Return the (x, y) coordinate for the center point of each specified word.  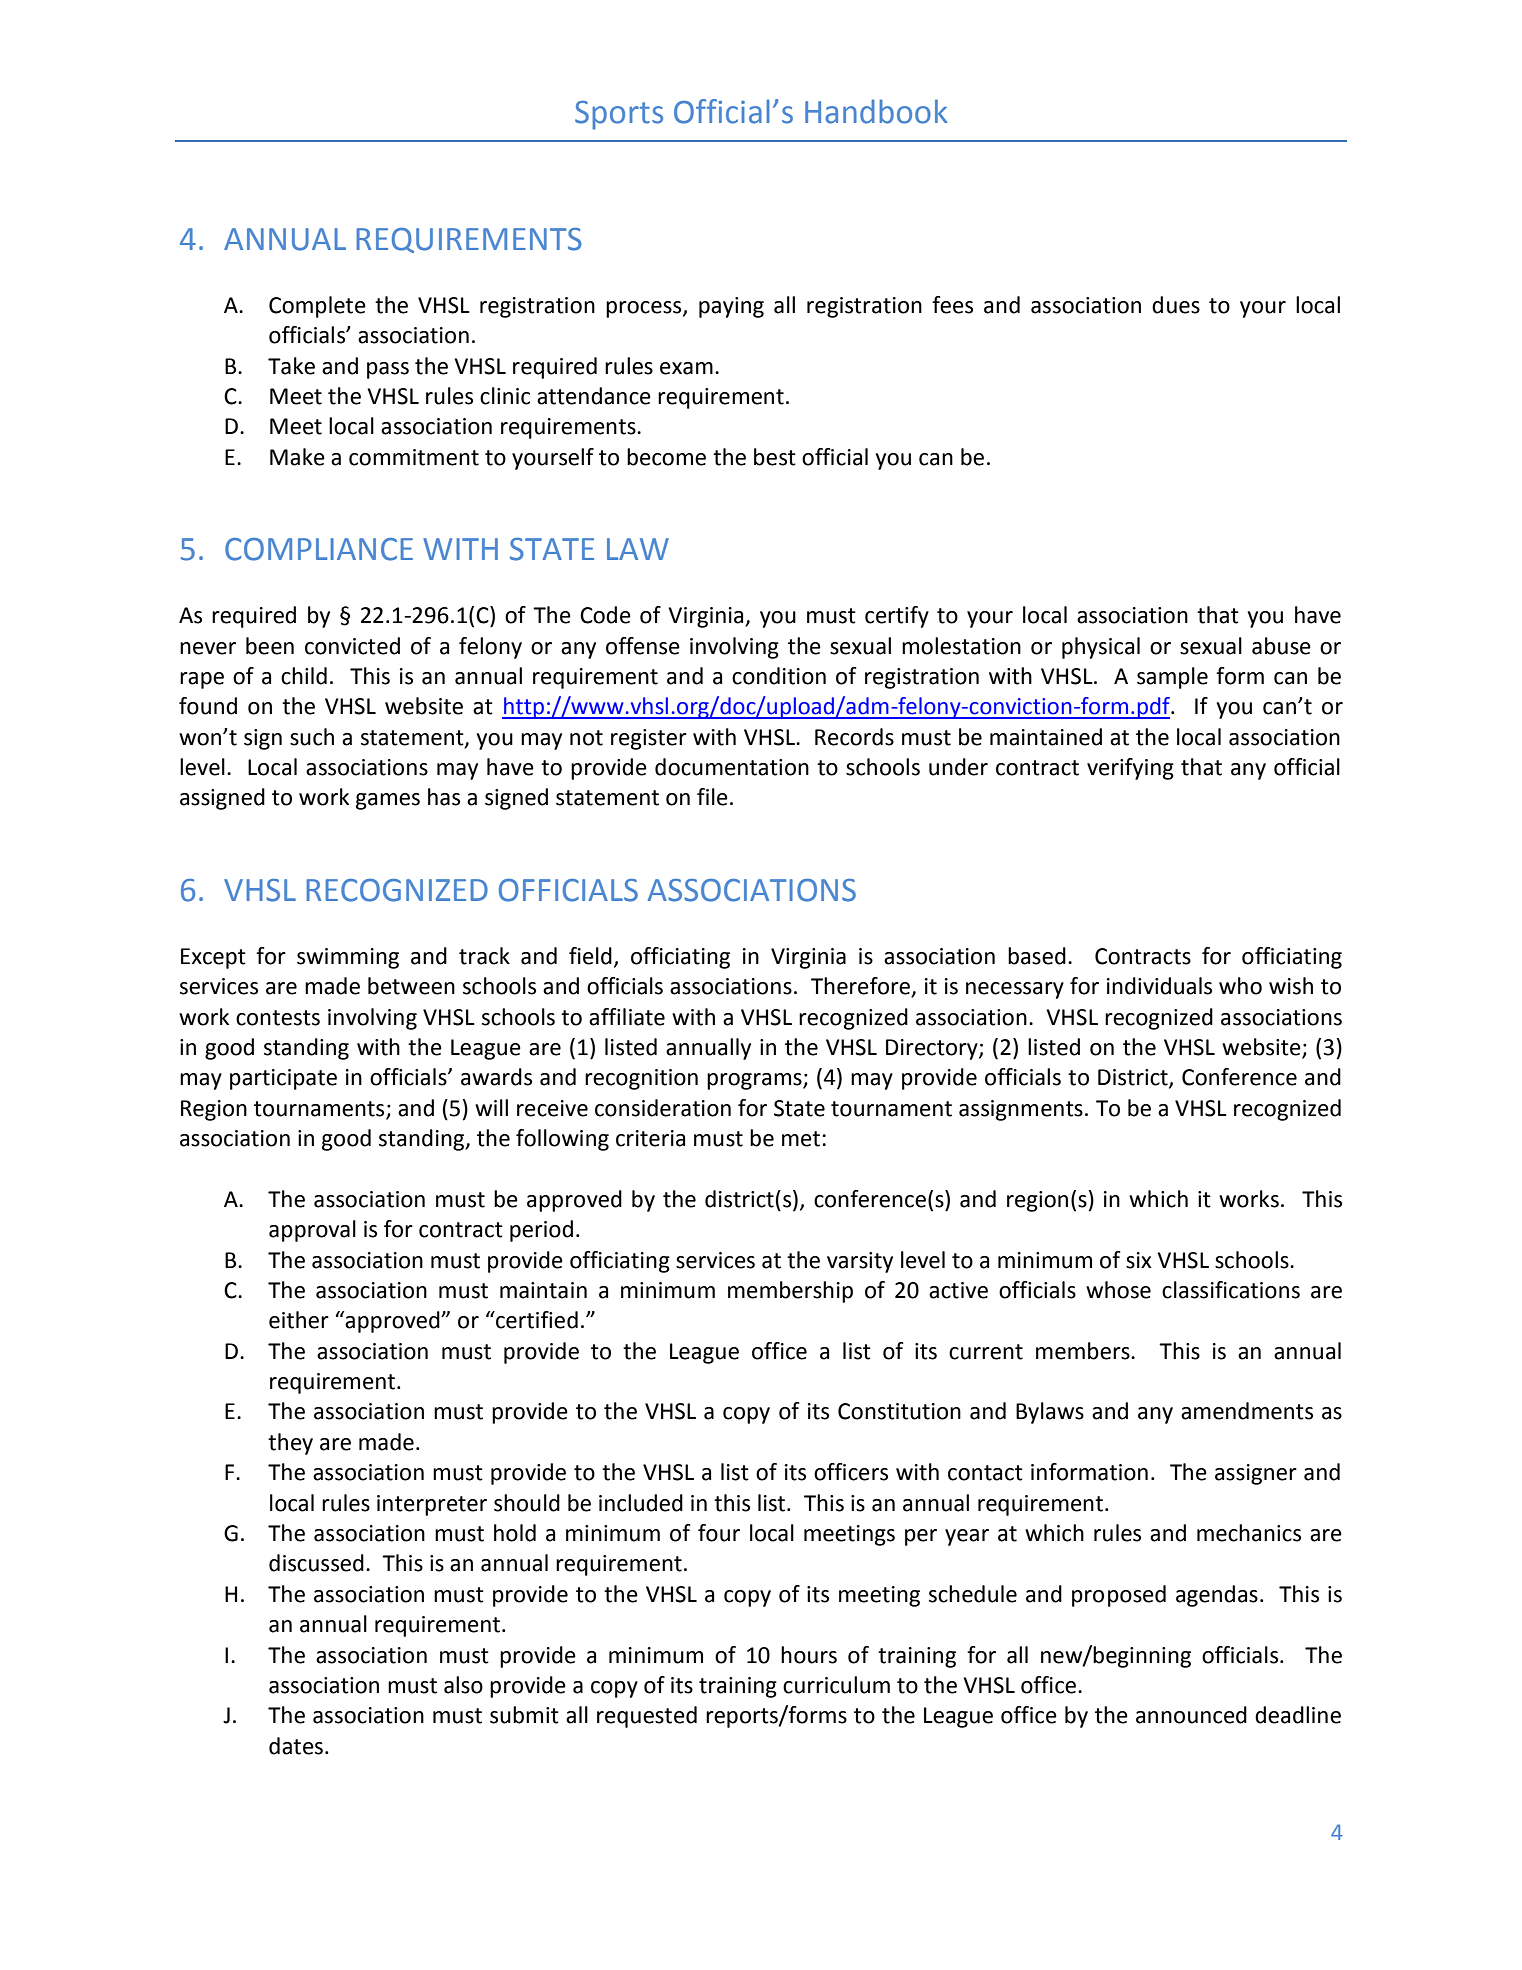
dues (1176, 305)
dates (296, 1746)
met (801, 1139)
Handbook (876, 111)
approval (312, 1231)
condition (779, 676)
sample (1172, 678)
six (1139, 1260)
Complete (317, 307)
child (304, 676)
